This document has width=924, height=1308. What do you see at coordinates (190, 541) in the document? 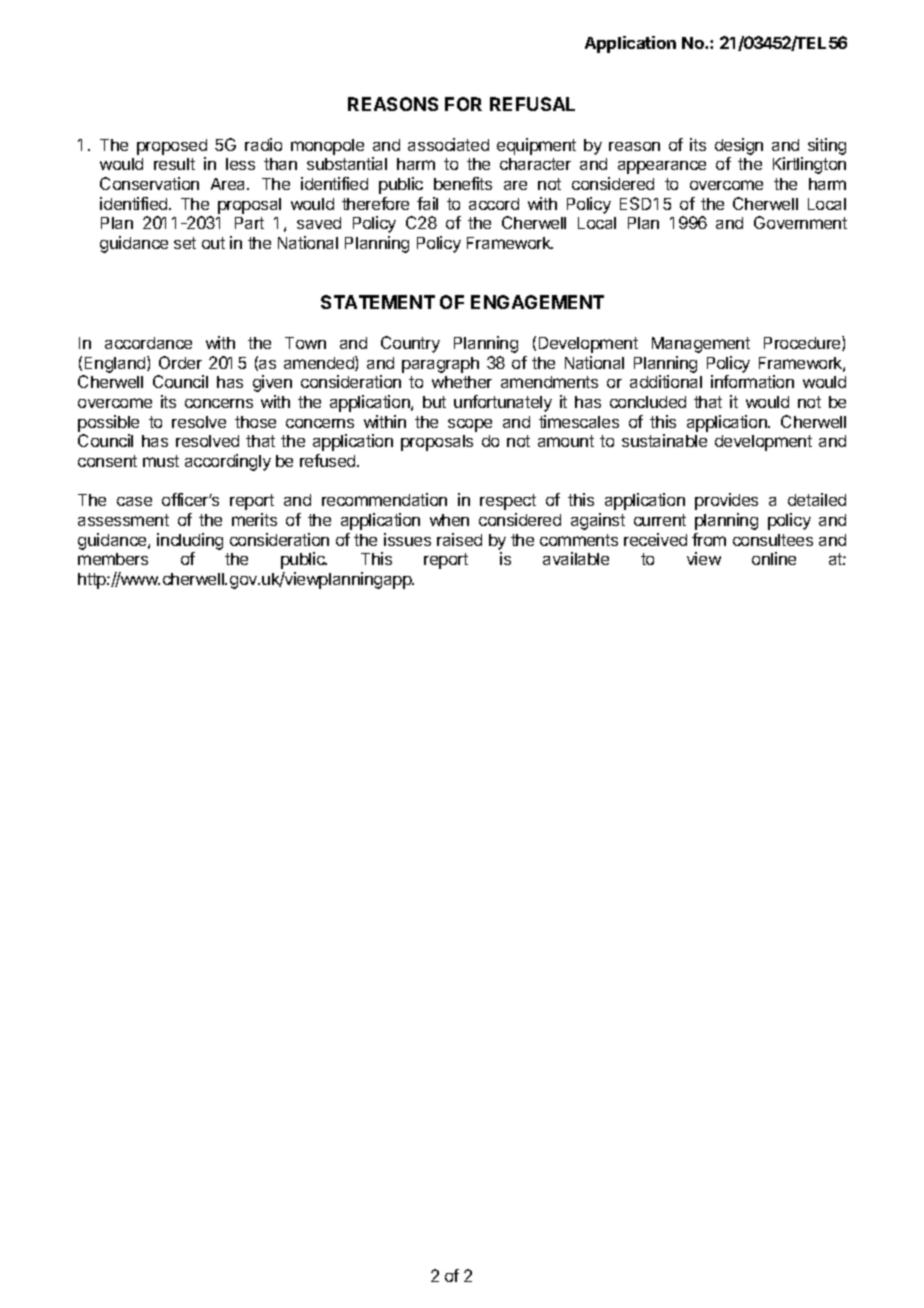
I see `including` at bounding box center [190, 541].
